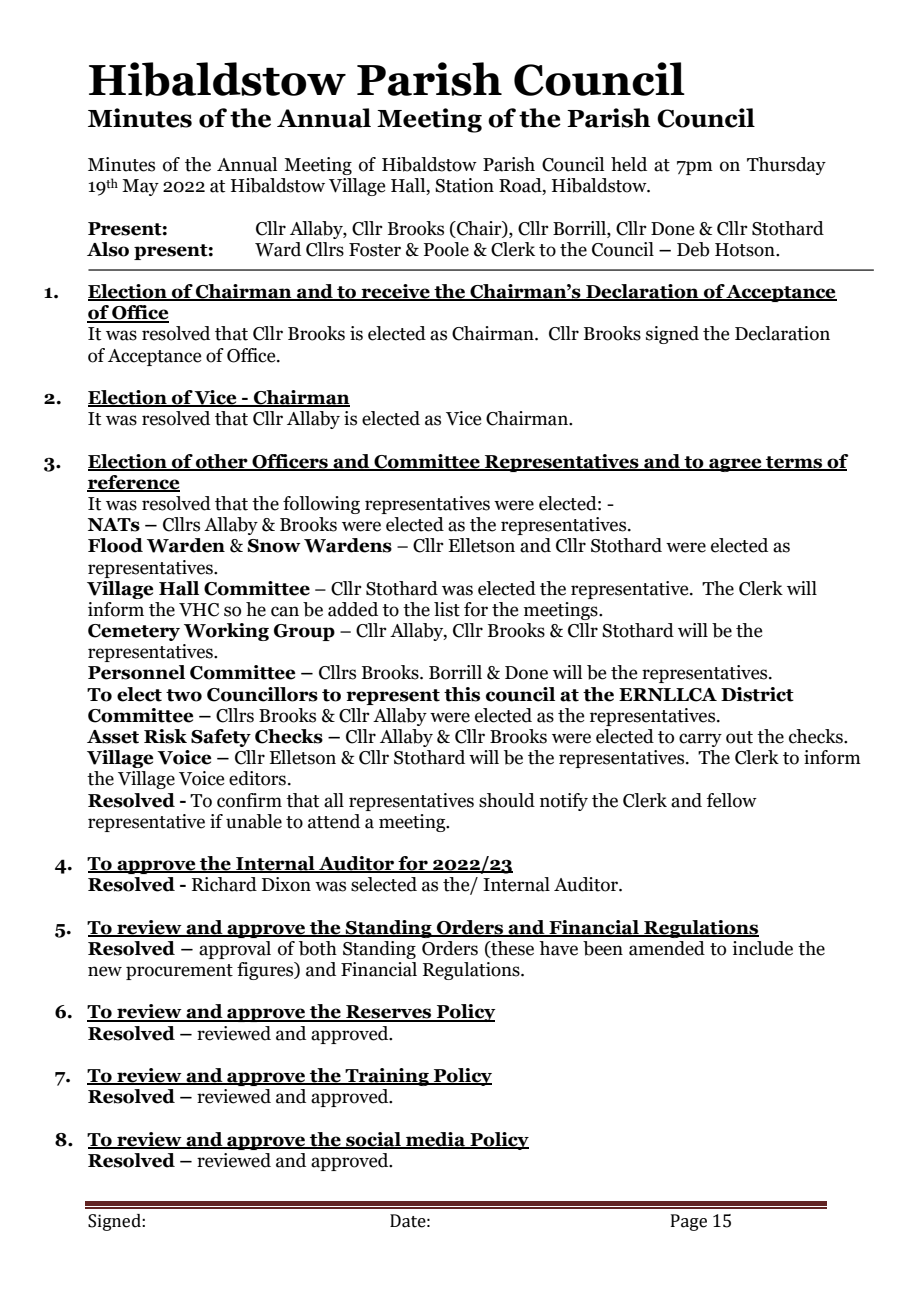 The width and height of the document is (924, 1308). What do you see at coordinates (224, 884) in the document?
I see `Richard` at bounding box center [224, 884].
